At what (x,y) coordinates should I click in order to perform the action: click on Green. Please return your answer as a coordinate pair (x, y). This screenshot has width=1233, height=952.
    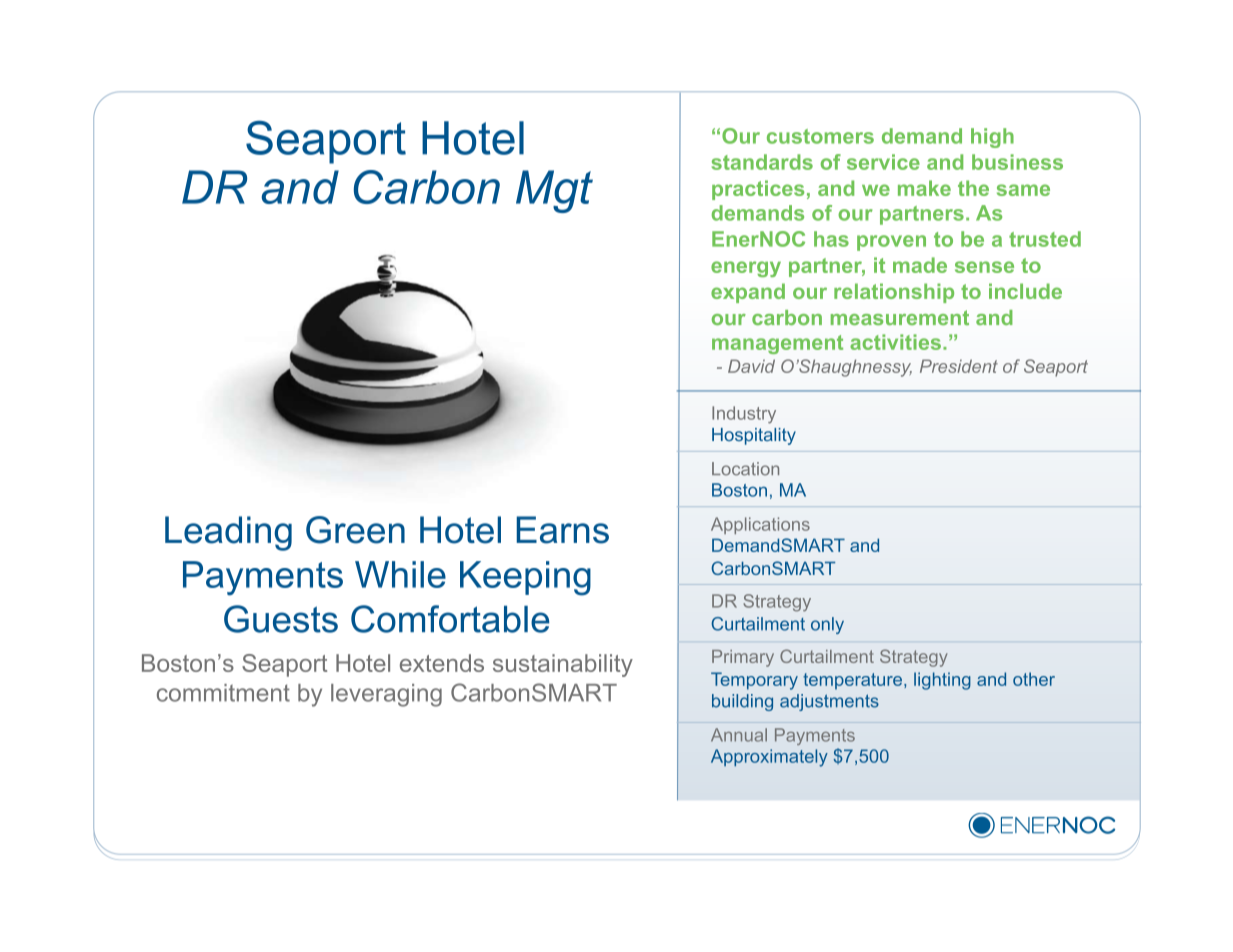
    Looking at the image, I should click on (355, 530).
